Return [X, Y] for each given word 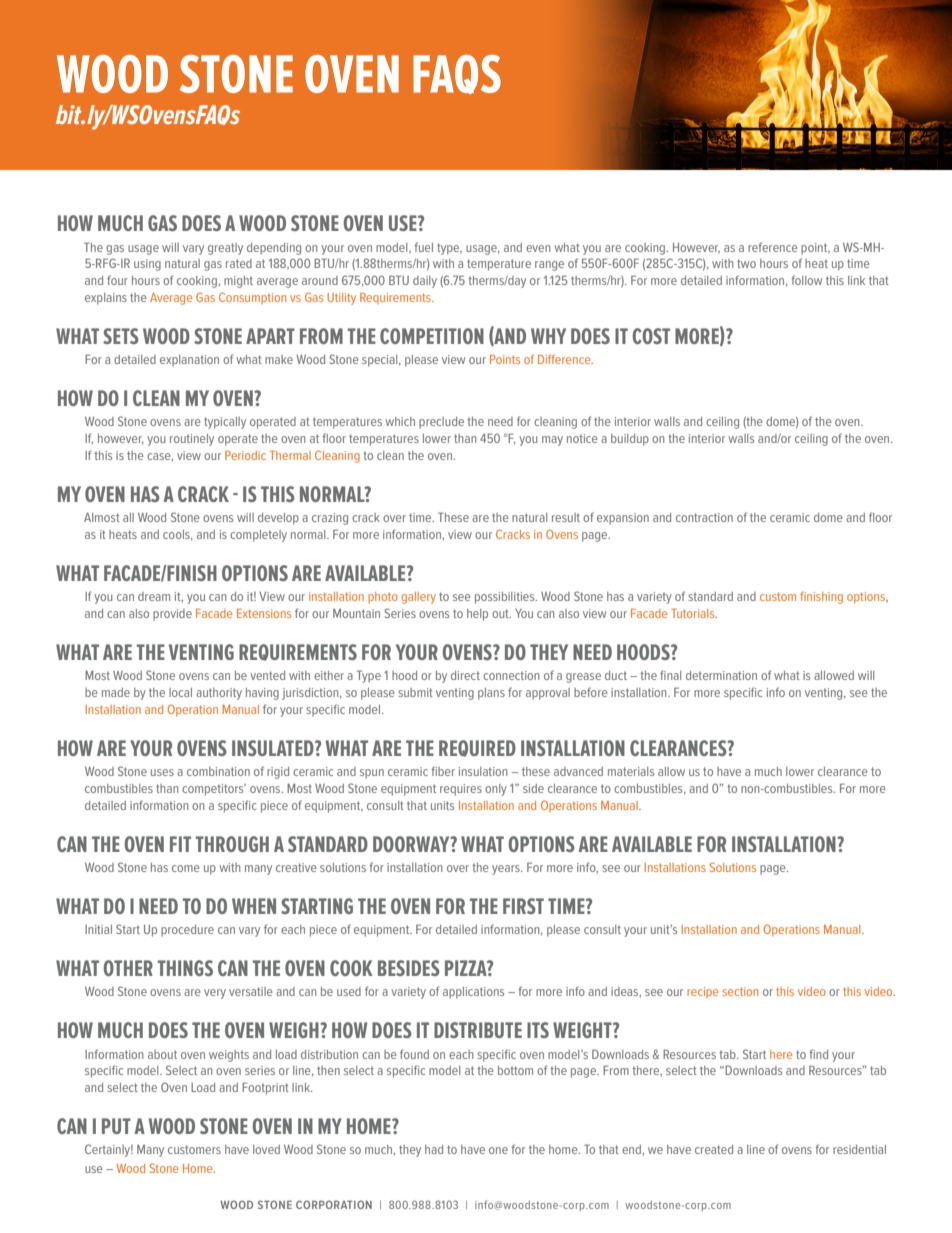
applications [473, 993]
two [746, 263]
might [238, 282]
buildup [630, 440]
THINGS [185, 968]
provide [172, 615]
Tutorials [694, 613]
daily [425, 282]
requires [461, 790]
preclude [441, 423]
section [740, 991]
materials [631, 771]
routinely [192, 440]
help [477, 615]
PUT [116, 1126]
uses [162, 772]
